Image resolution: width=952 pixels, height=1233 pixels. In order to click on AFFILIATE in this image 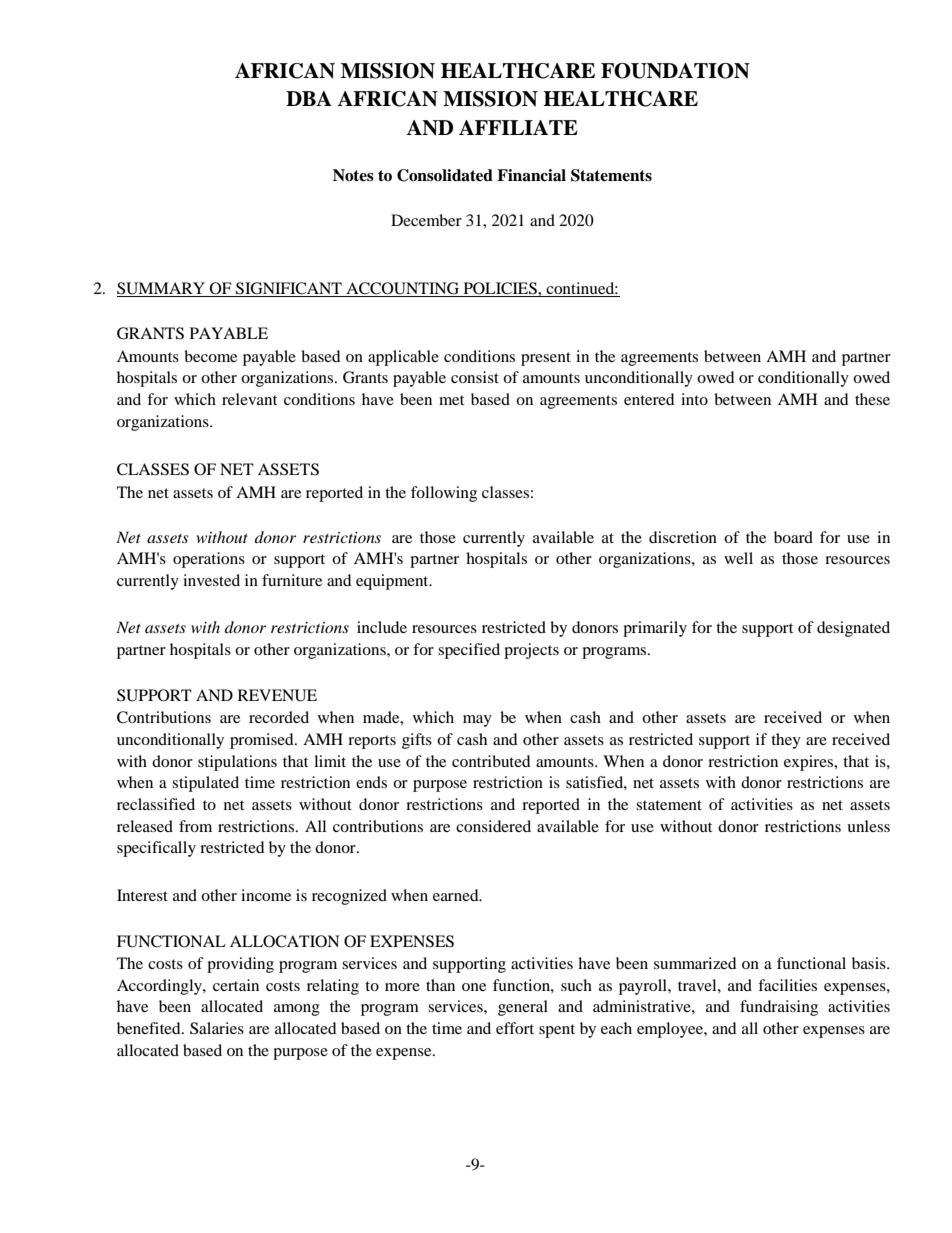, I will do `click(518, 127)`.
